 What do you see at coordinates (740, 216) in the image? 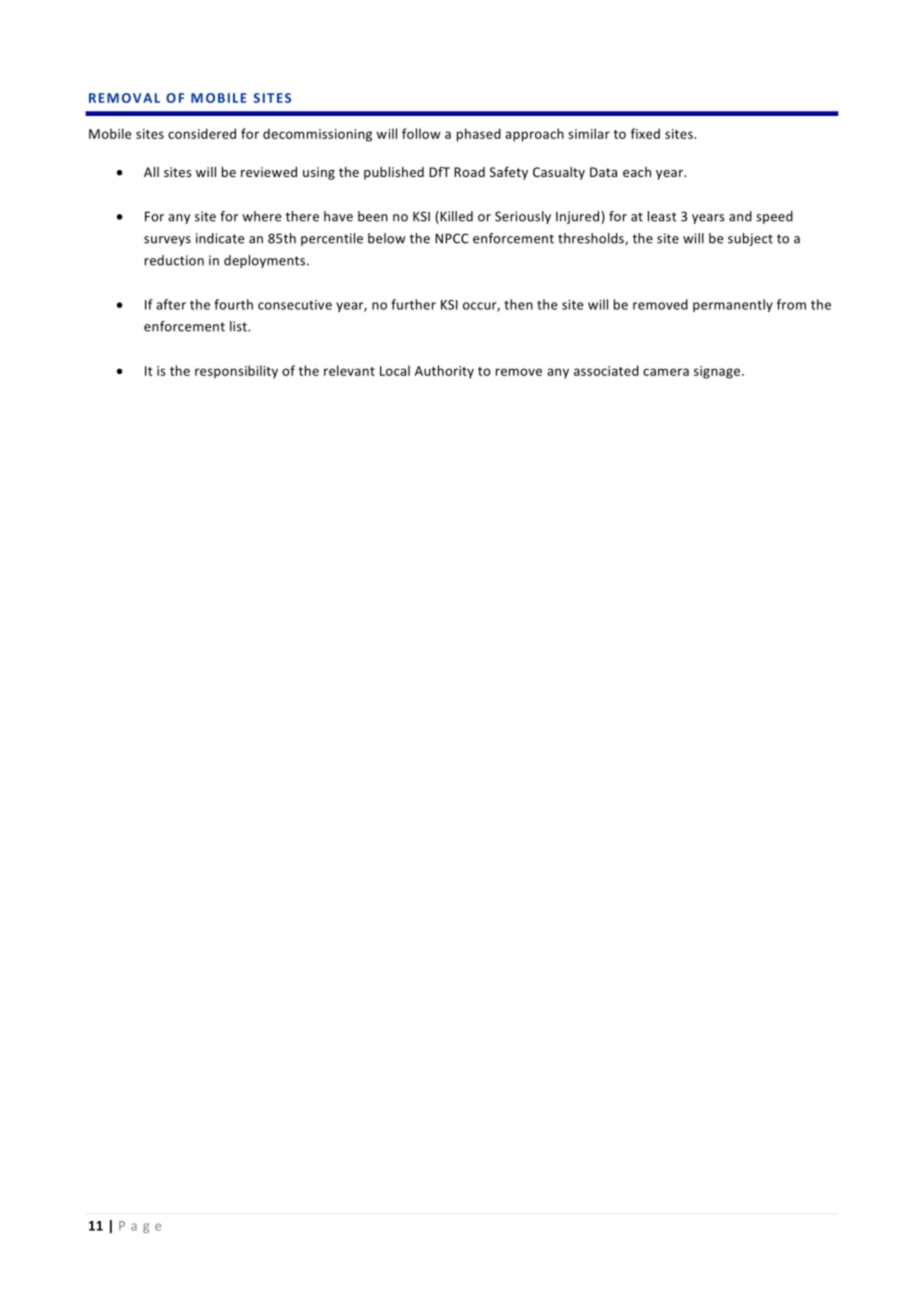
I see `and` at bounding box center [740, 216].
